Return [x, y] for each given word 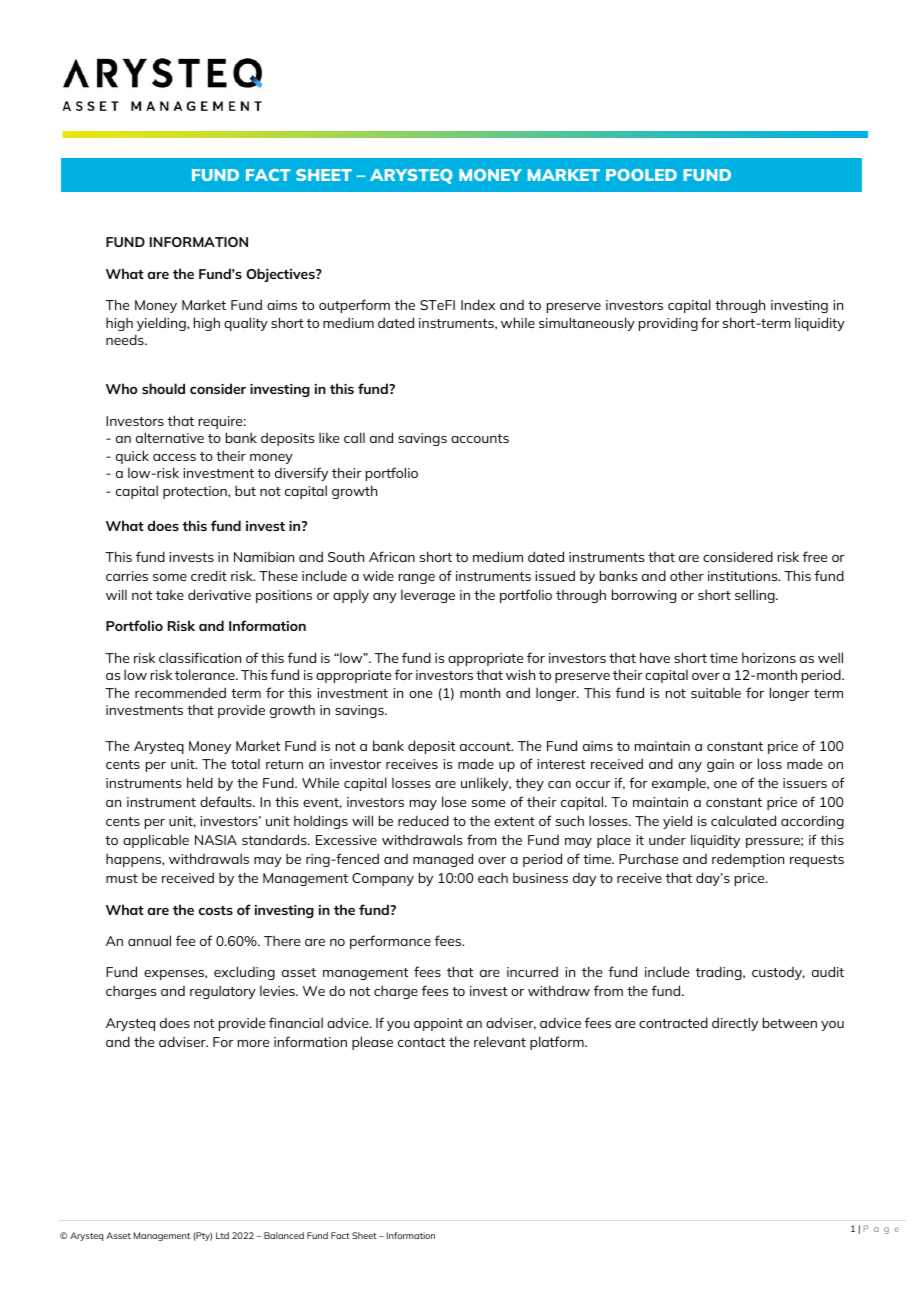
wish [520, 674]
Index [478, 304]
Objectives [281, 275]
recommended [180, 692]
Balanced [284, 1235]
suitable [716, 692]
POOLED [641, 175]
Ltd [222, 1235]
